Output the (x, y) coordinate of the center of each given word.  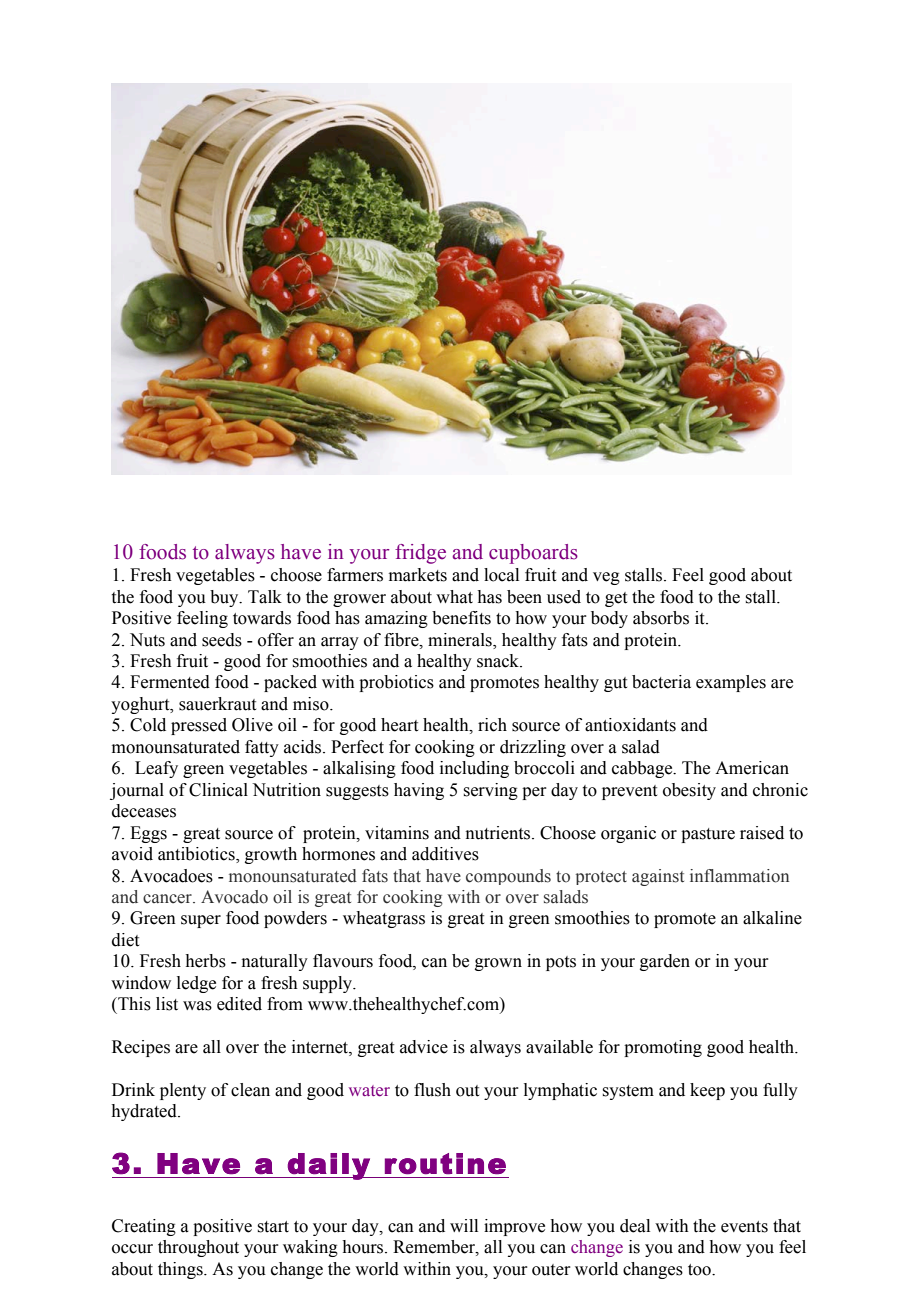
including (474, 769)
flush (432, 1090)
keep (707, 1091)
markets (418, 575)
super (201, 921)
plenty (183, 1091)
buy (225, 598)
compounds (508, 877)
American (752, 768)
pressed (199, 726)
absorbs (661, 618)
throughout (198, 1248)
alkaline (772, 918)
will (464, 1225)
